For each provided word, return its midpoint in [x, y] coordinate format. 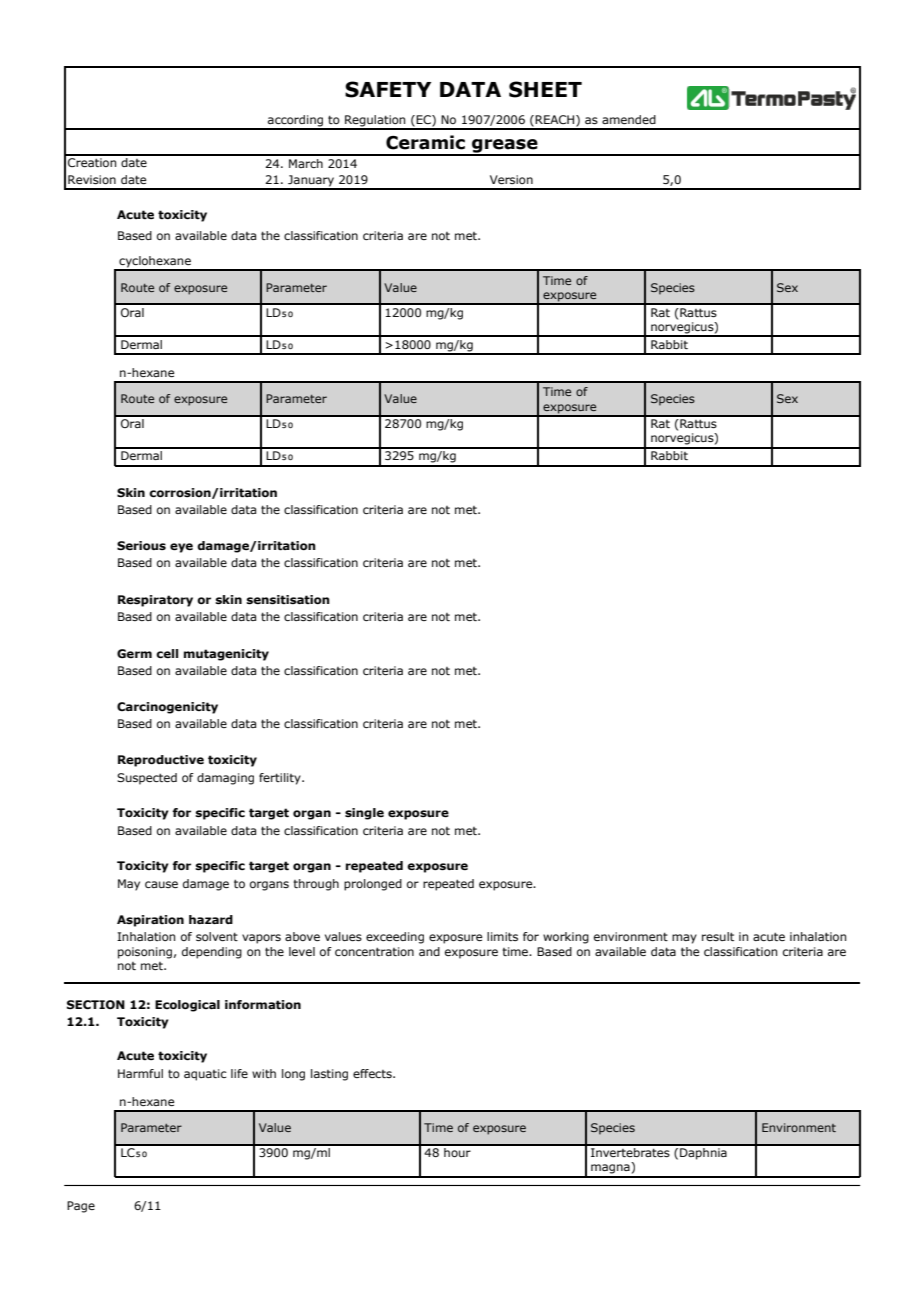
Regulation [375, 122]
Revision [92, 179]
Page [81, 1207]
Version [511, 179]
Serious [141, 545]
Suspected [147, 779]
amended [629, 119]
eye [181, 548]
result [718, 936]
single [364, 814]
